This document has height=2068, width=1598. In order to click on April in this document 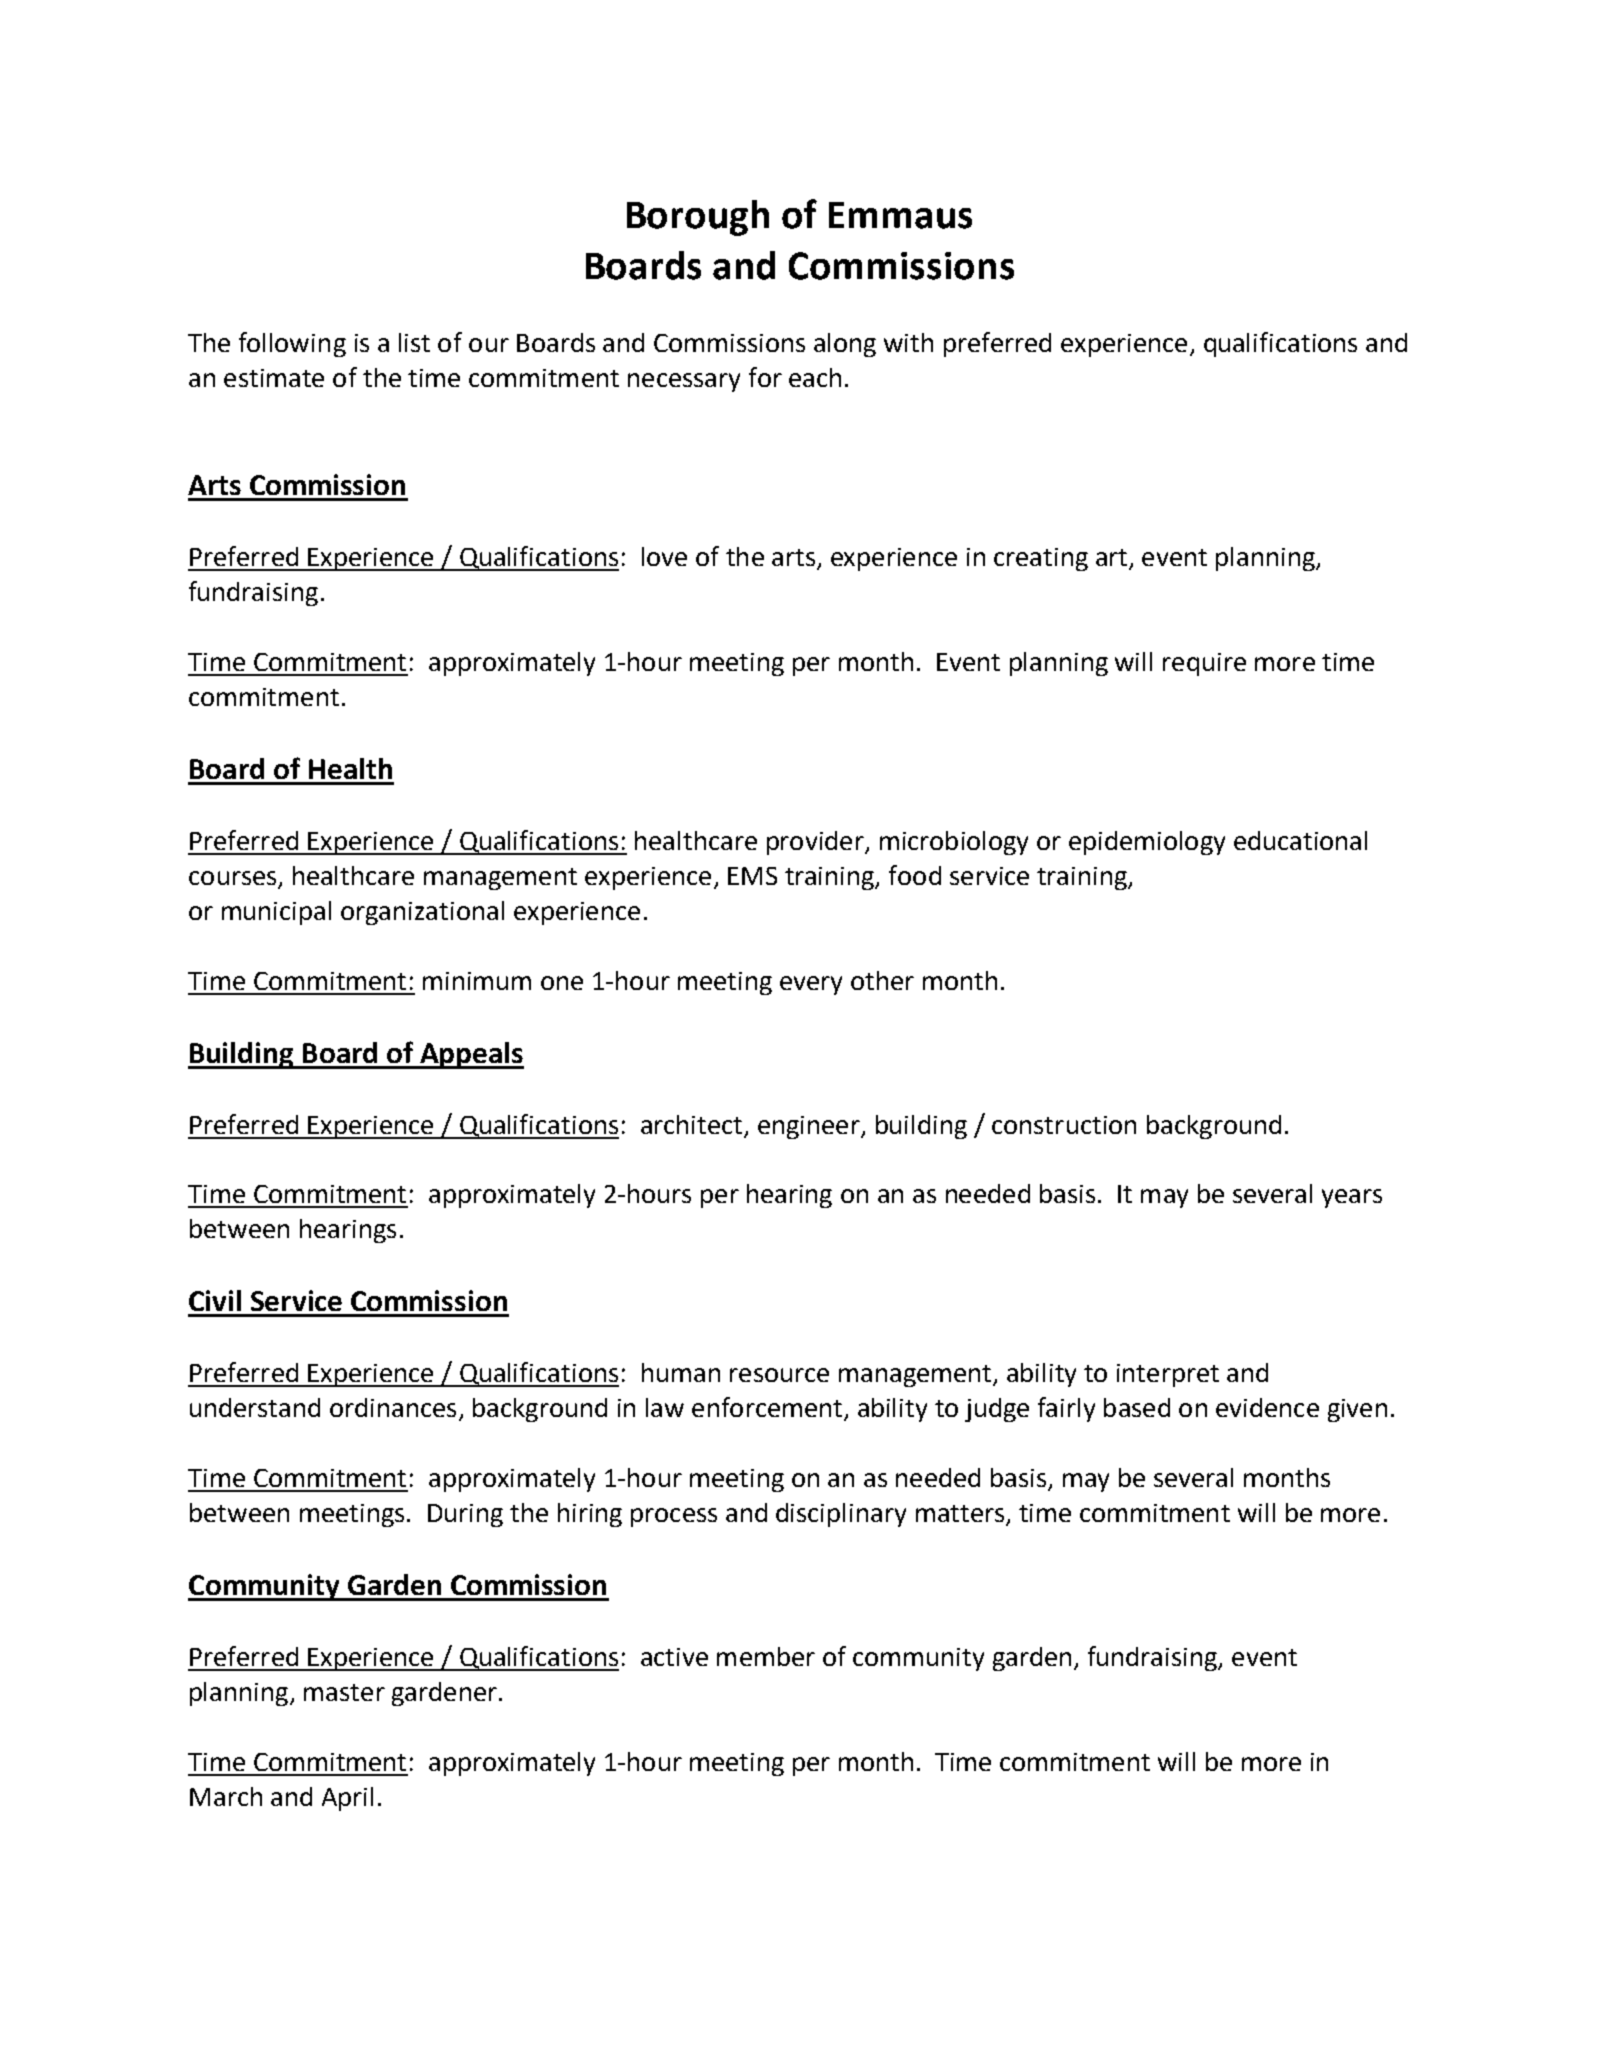, I will do `click(347, 1799)`.
